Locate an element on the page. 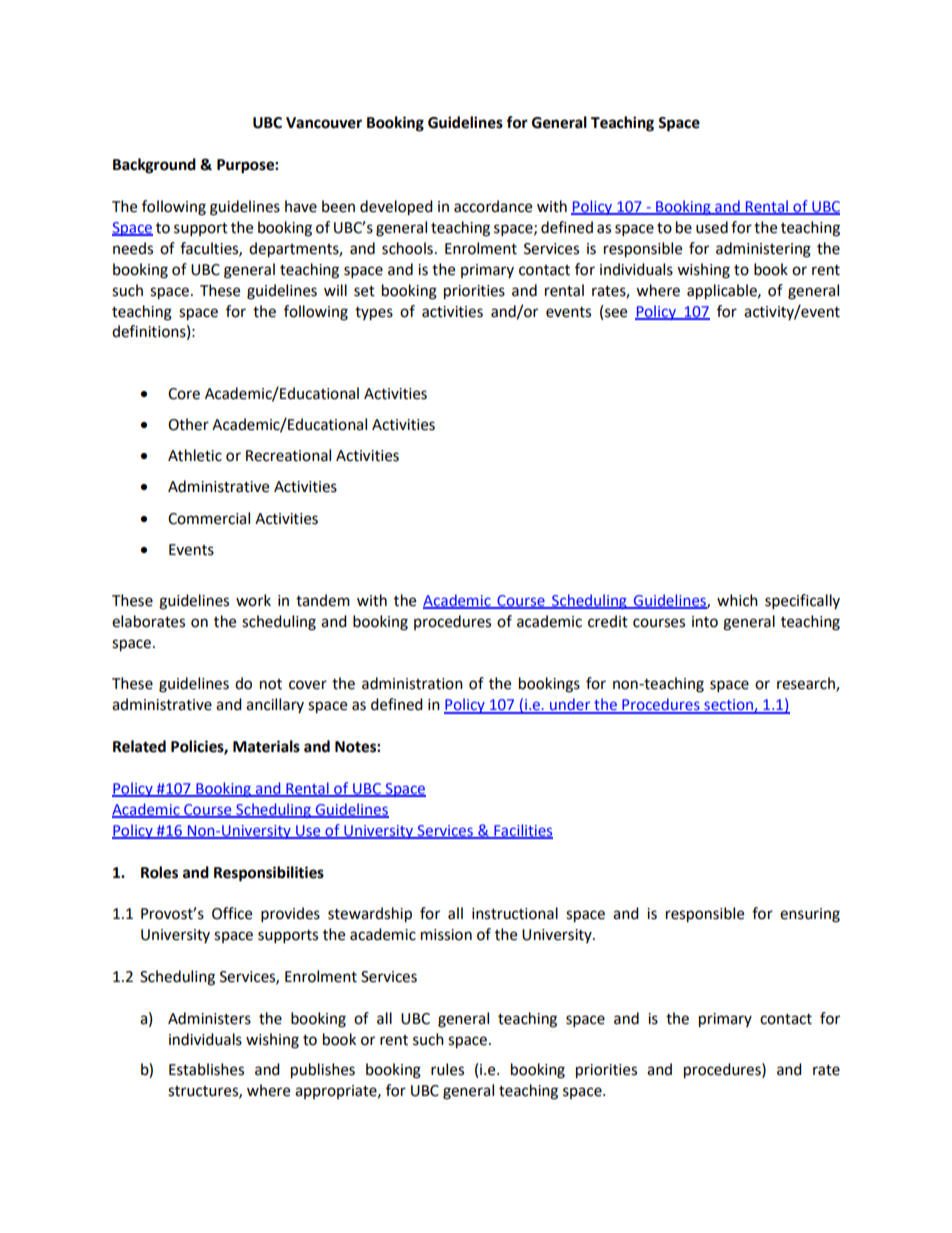 The image size is (952, 1233). accordance is located at coordinates (493, 206).
